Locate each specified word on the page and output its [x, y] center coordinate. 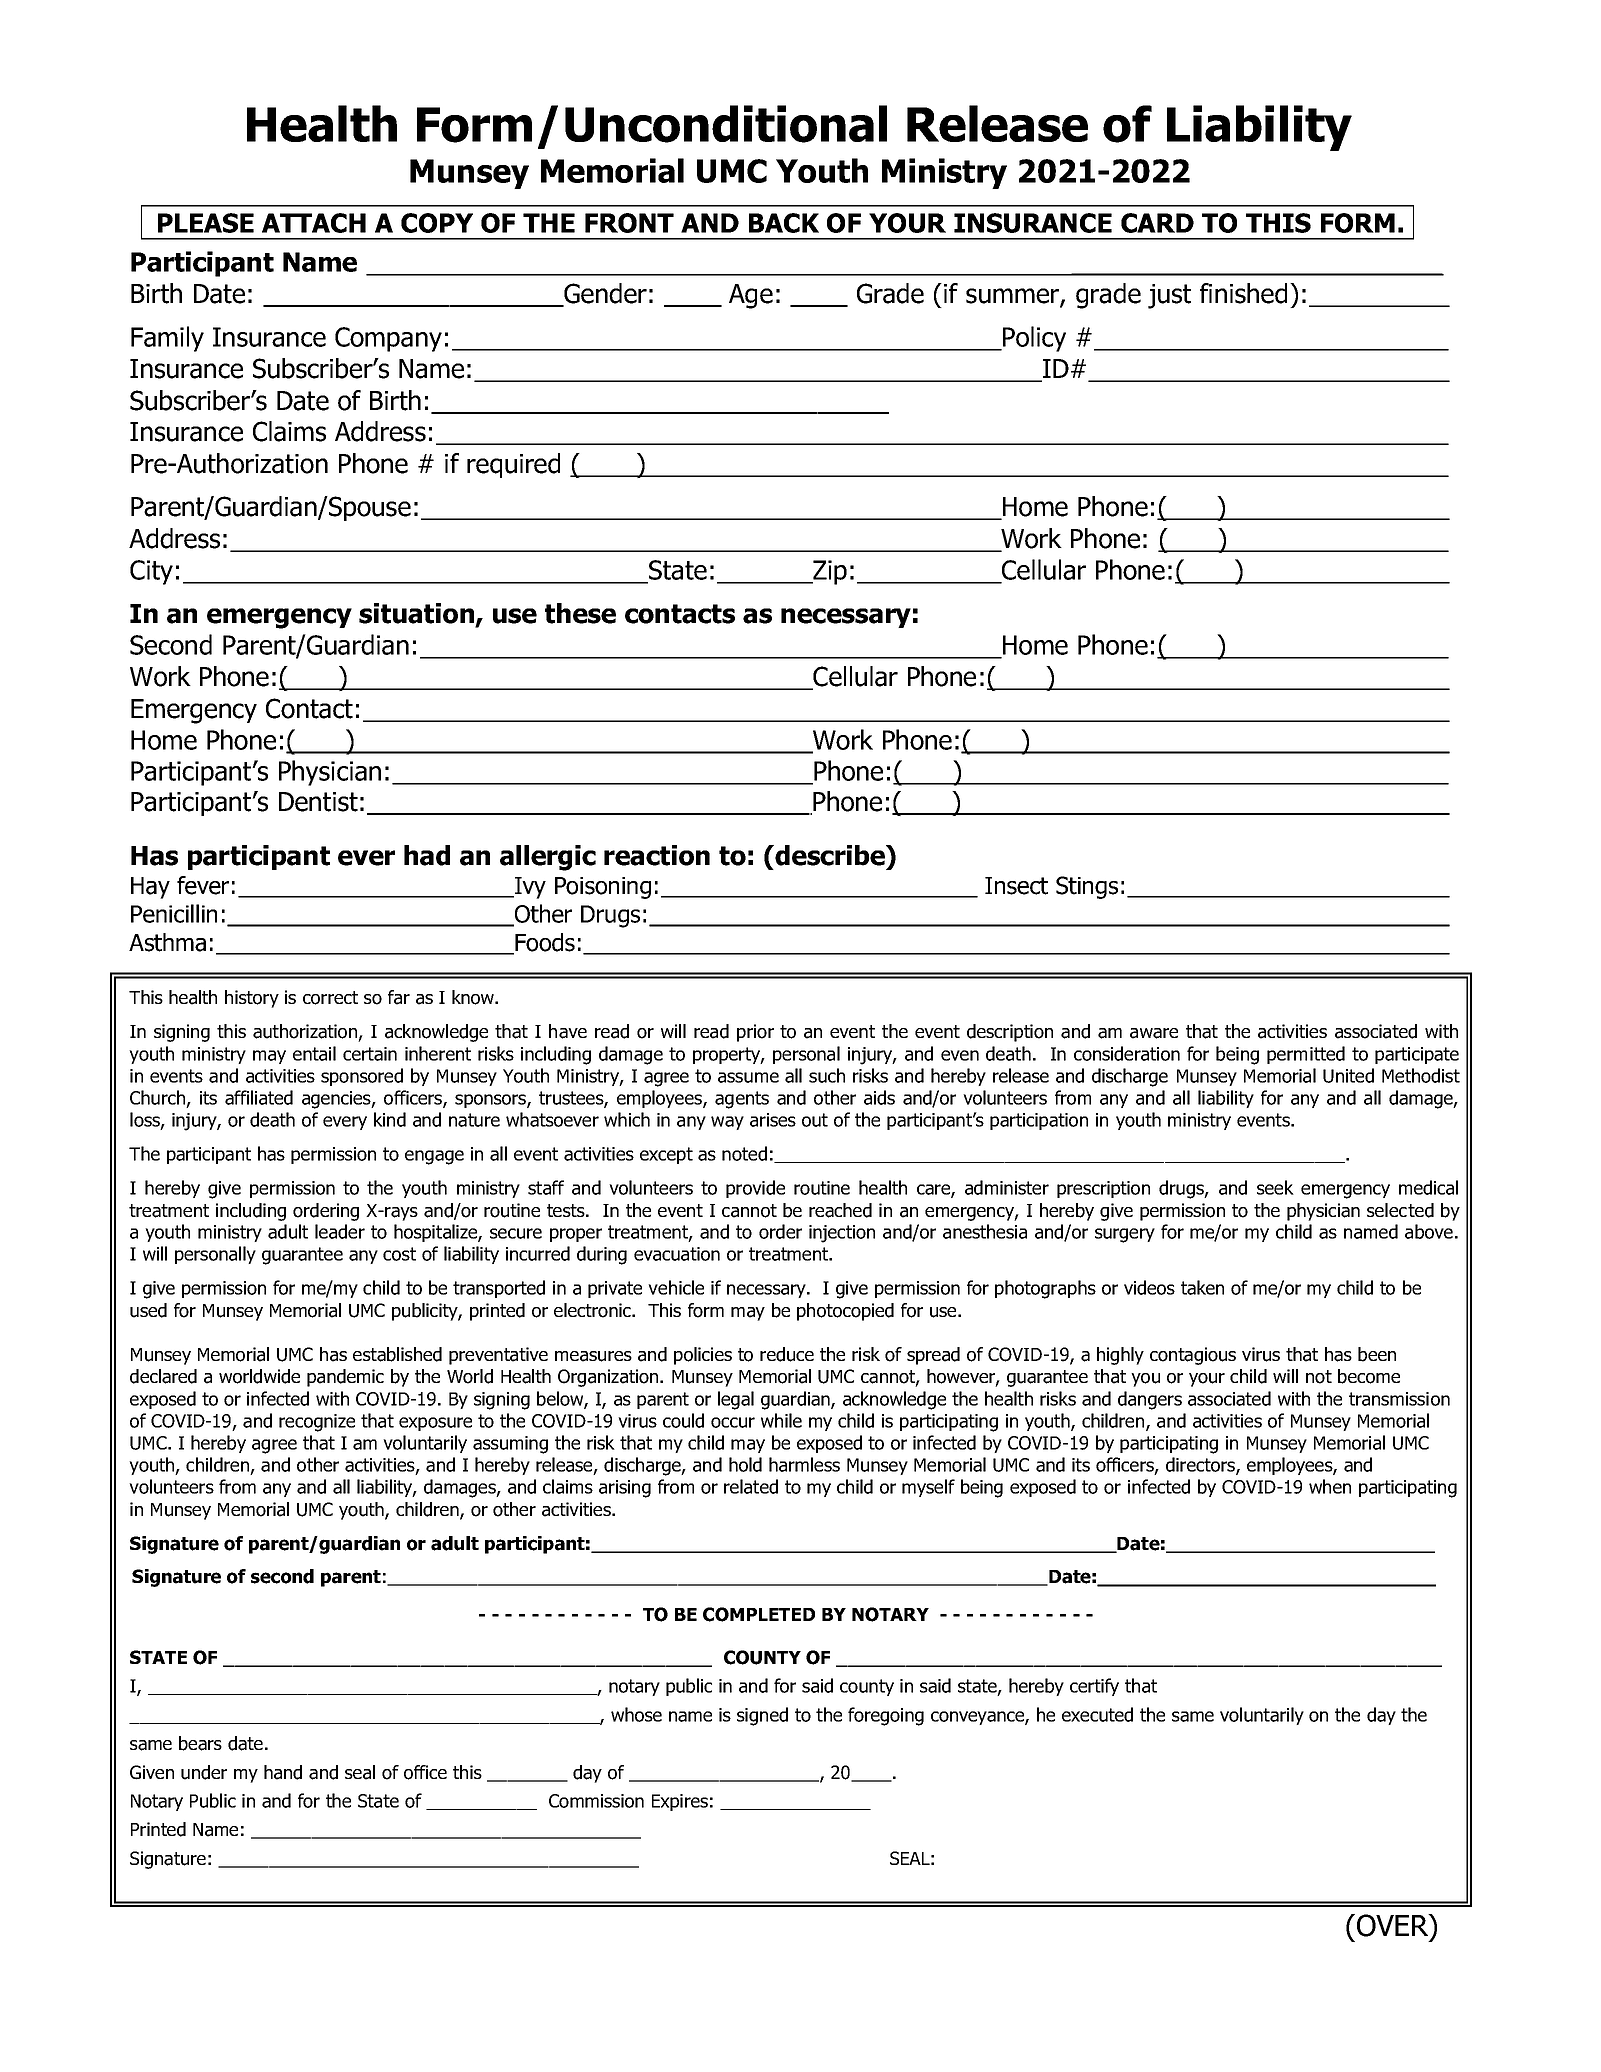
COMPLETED [759, 1614]
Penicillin [174, 913]
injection [842, 1234]
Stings [1087, 887]
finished [1243, 293]
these [580, 613]
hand [283, 1772]
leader [340, 1231]
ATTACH [314, 223]
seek [1275, 1187]
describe [831, 855]
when [1330, 1486]
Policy [1033, 339]
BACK [784, 223]
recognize [317, 1423]
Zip [829, 572]
